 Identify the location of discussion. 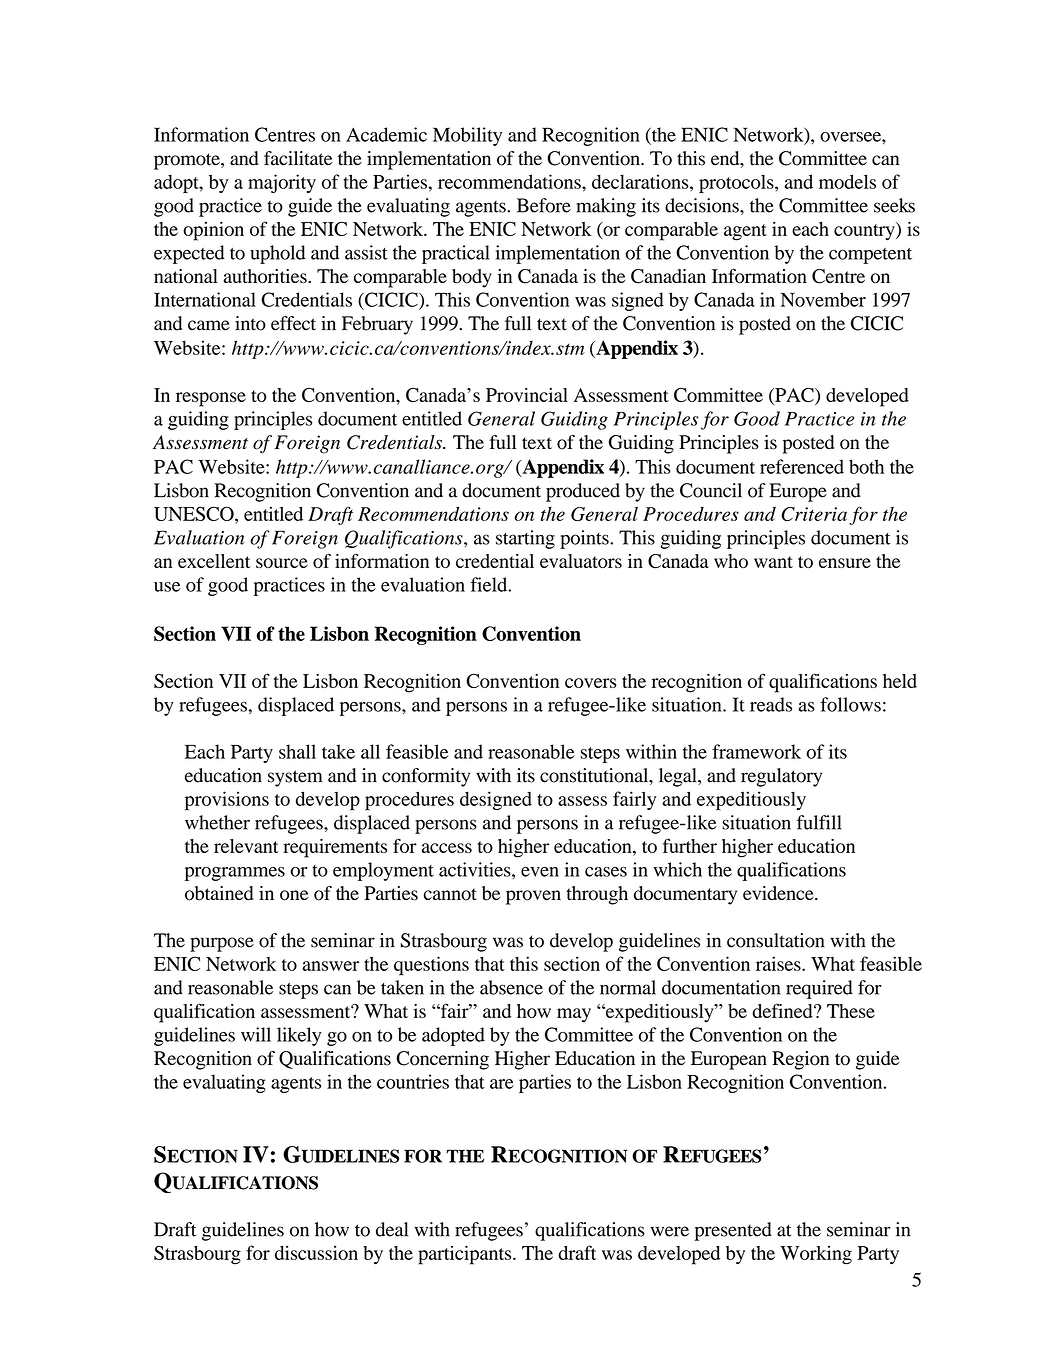
(316, 1253).
